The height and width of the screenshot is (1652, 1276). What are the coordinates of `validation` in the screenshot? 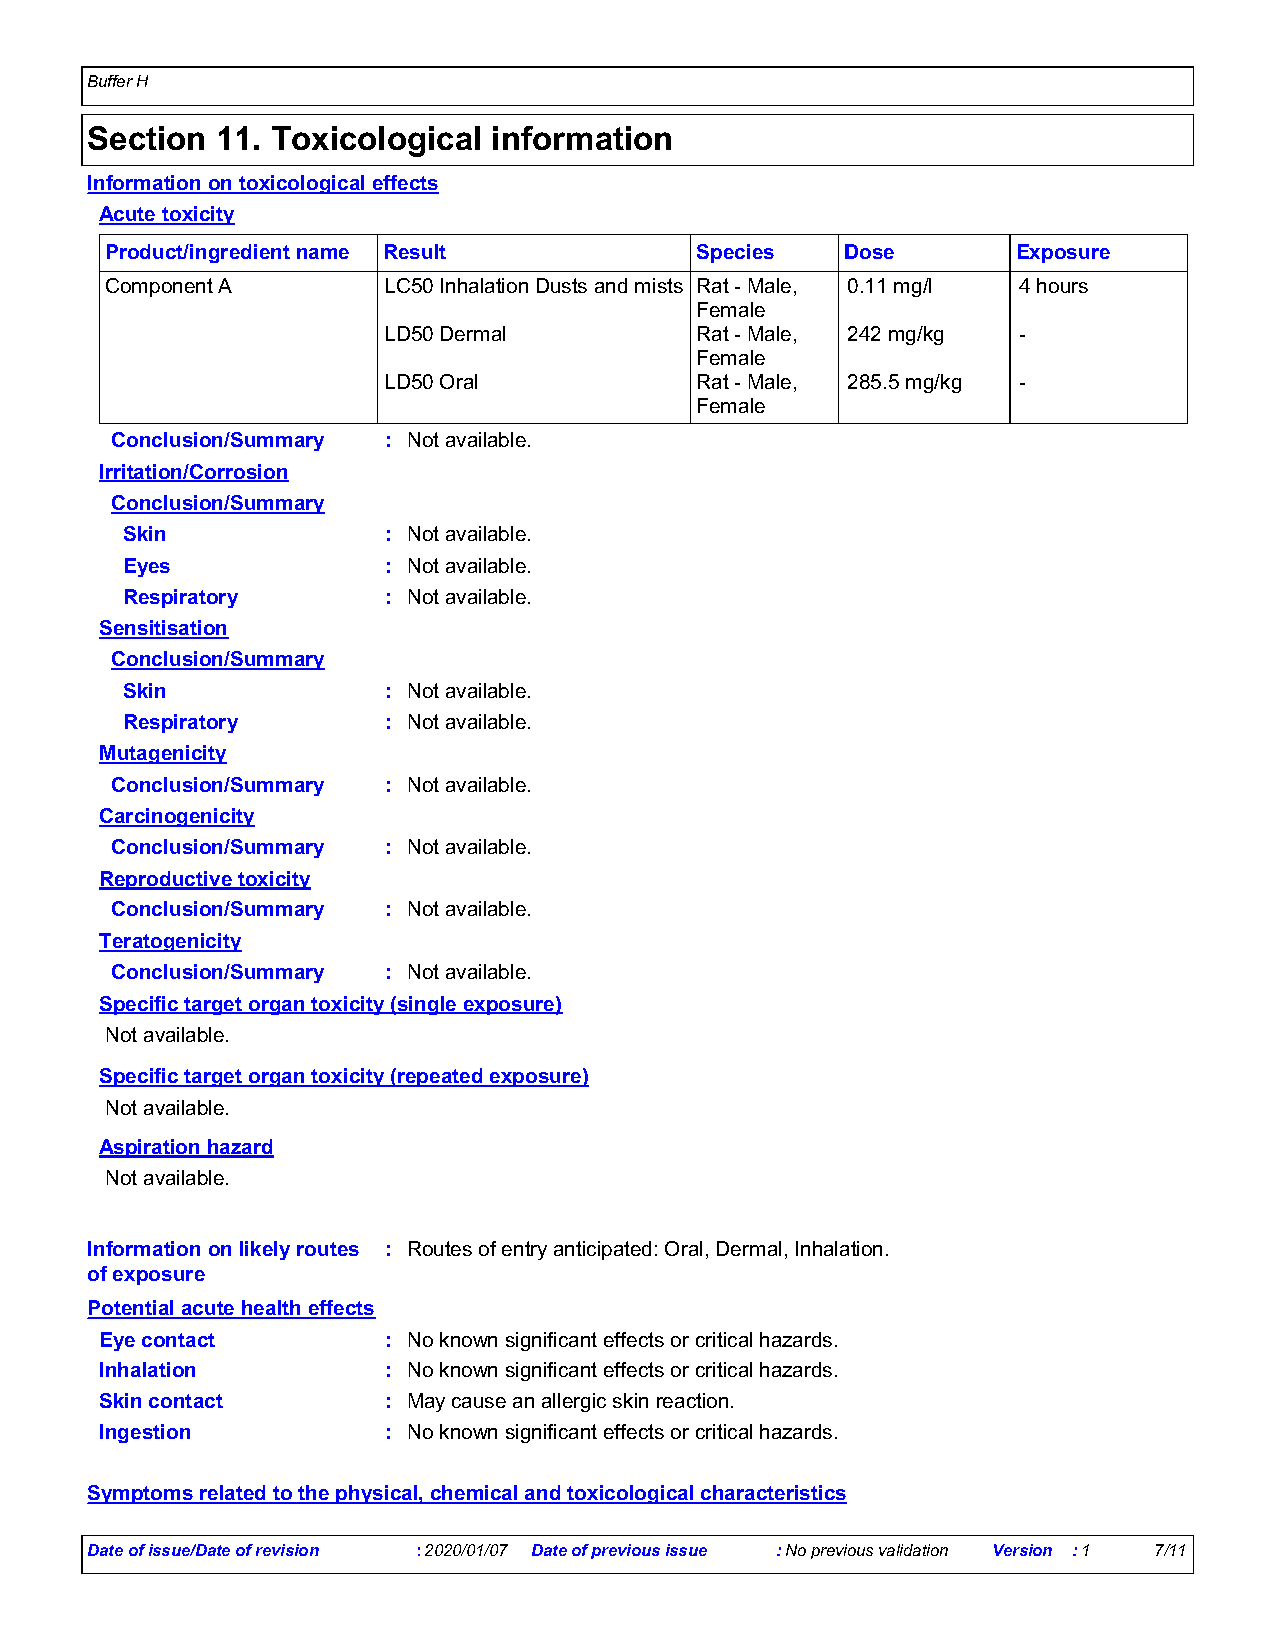 It's located at (913, 1550).
